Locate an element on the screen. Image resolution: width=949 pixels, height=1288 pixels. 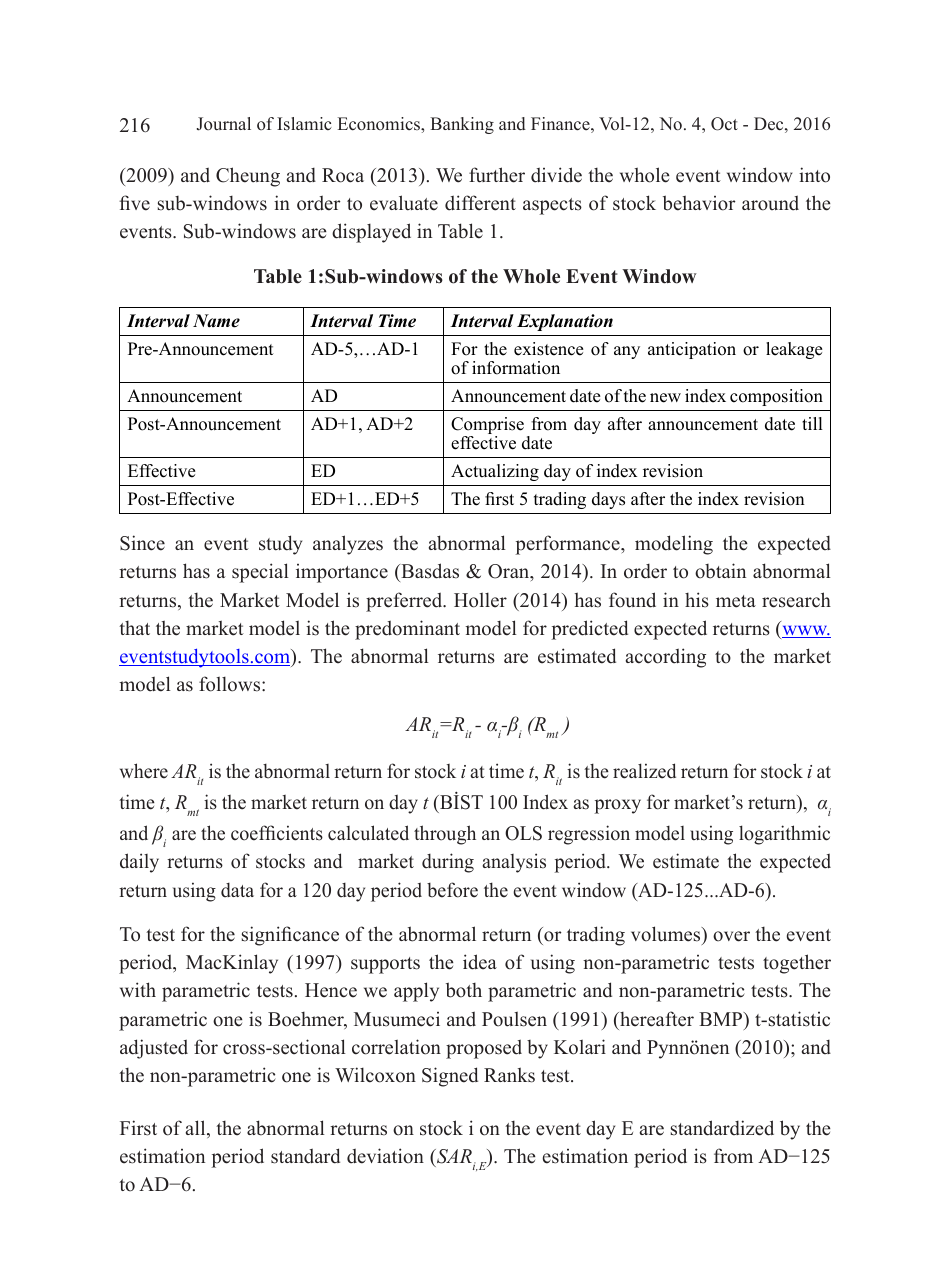
all is located at coordinates (197, 1129).
